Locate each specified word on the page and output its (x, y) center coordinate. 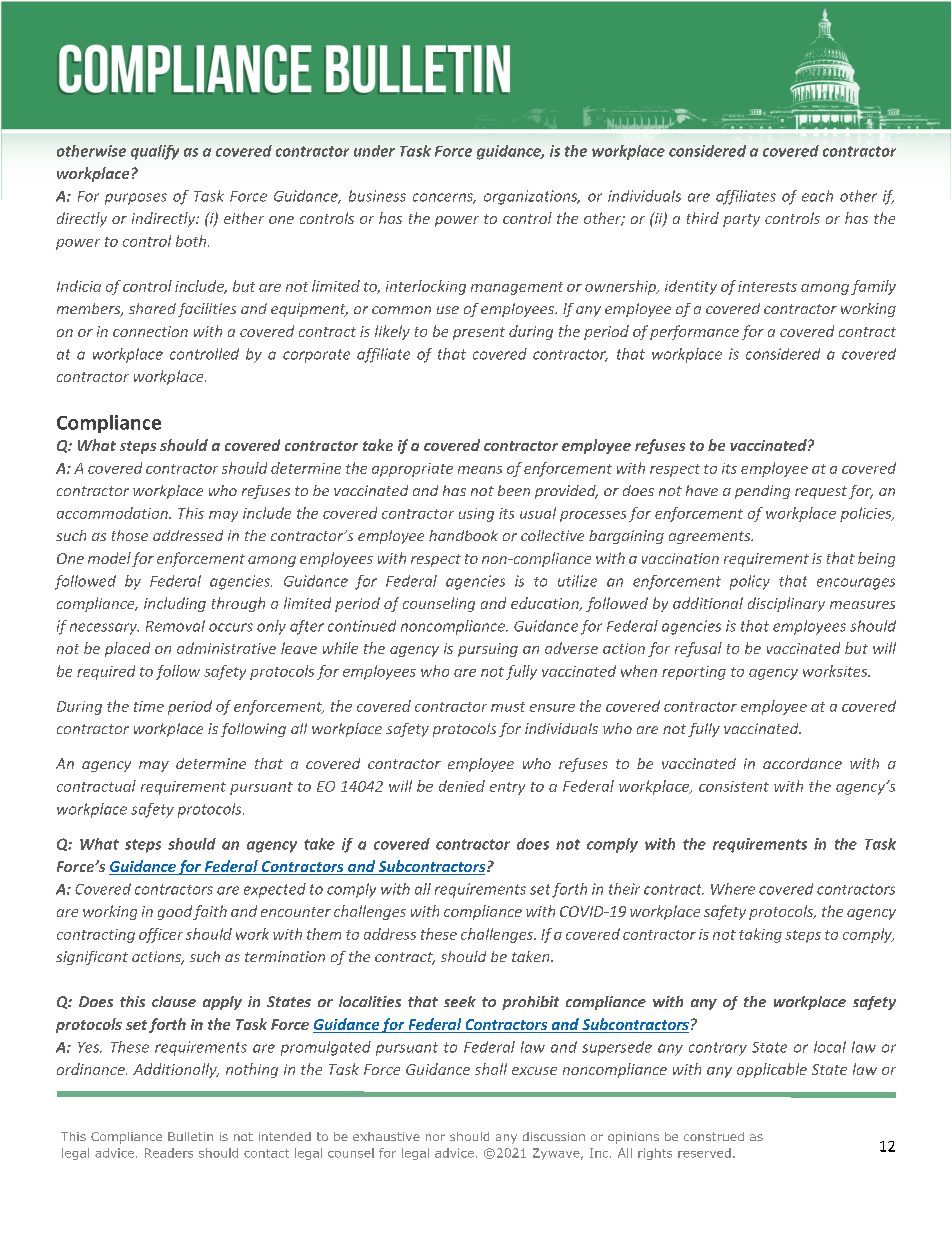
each (817, 196)
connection (150, 331)
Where (733, 889)
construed (714, 1136)
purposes (136, 199)
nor (435, 1137)
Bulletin (190, 1136)
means (480, 470)
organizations (532, 197)
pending (762, 492)
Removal (175, 626)
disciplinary (786, 604)
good (175, 912)
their (624, 889)
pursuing (488, 650)
